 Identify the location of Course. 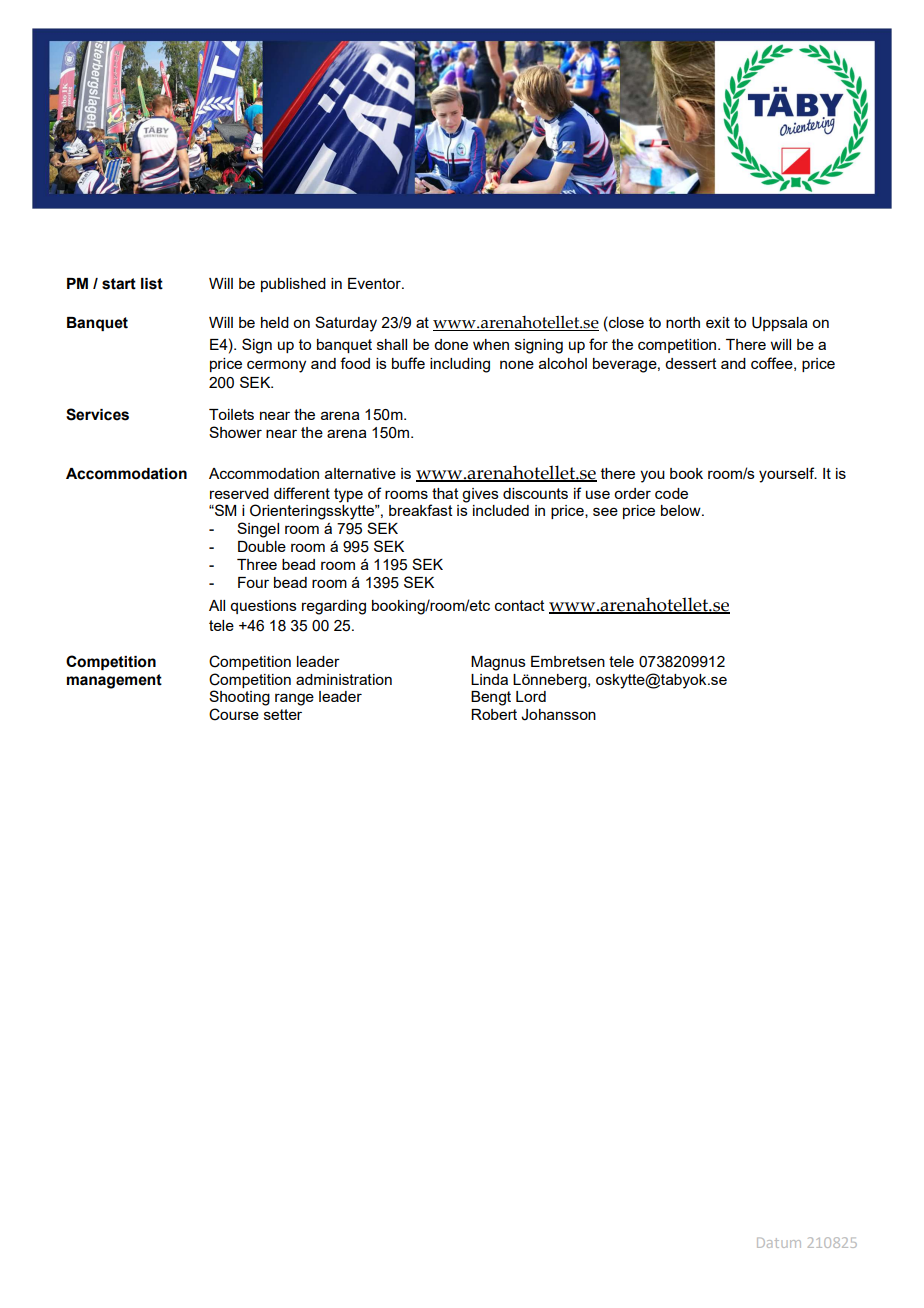
(234, 714).
